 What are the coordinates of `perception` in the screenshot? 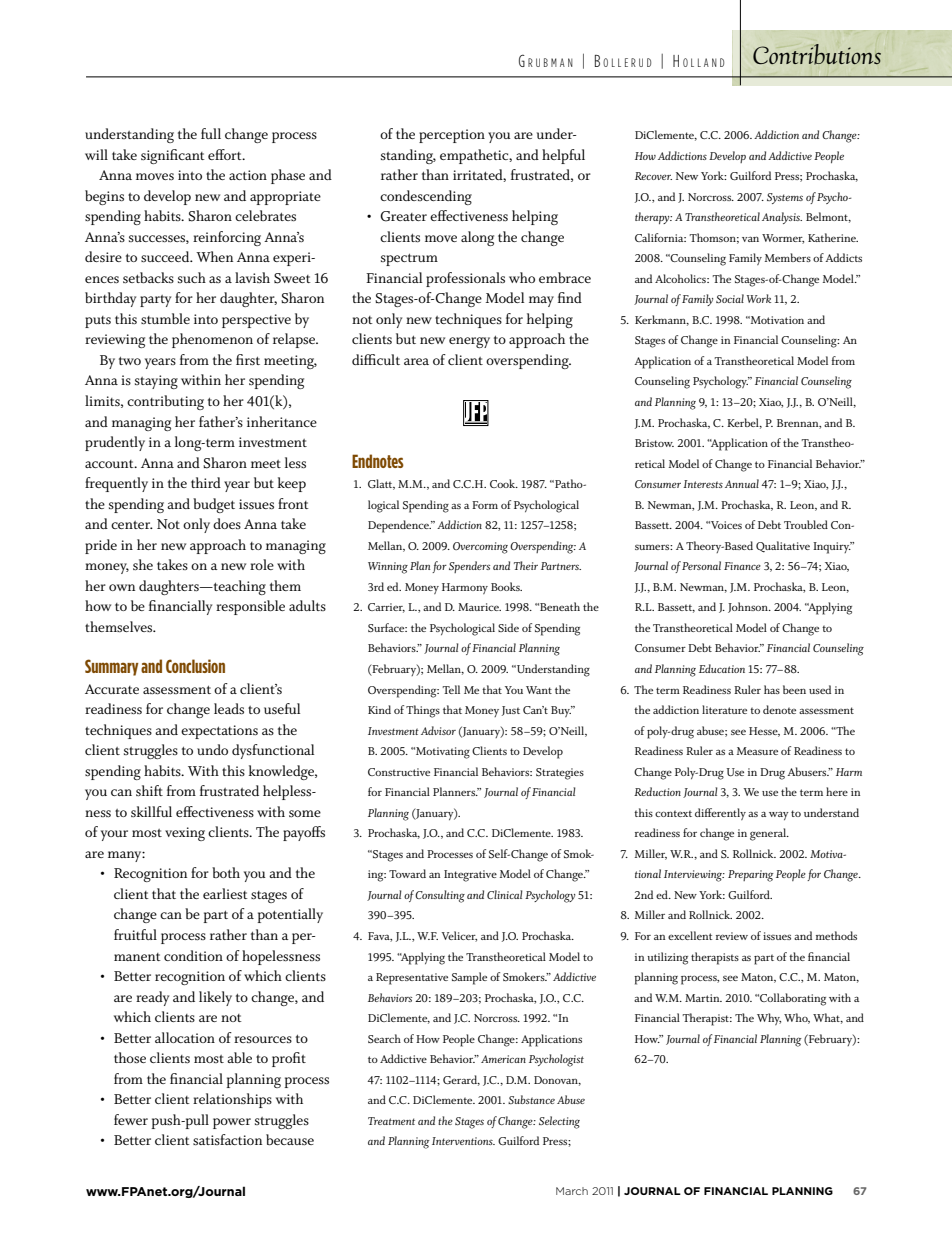 It's located at (452, 136).
